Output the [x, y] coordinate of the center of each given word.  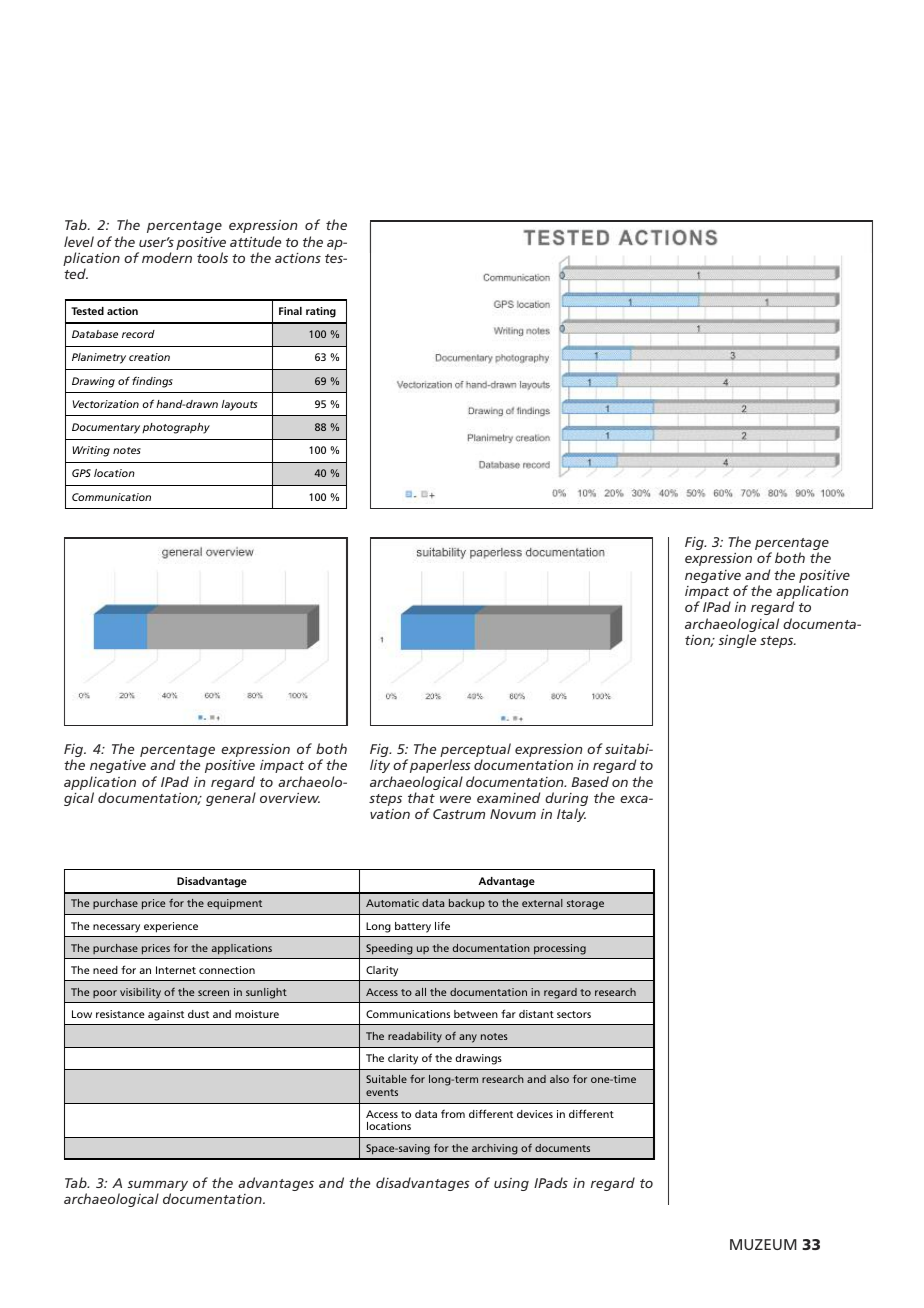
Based [590, 781]
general [231, 799]
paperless [440, 766]
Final [290, 311]
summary [158, 1187]
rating [321, 312]
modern [167, 257]
